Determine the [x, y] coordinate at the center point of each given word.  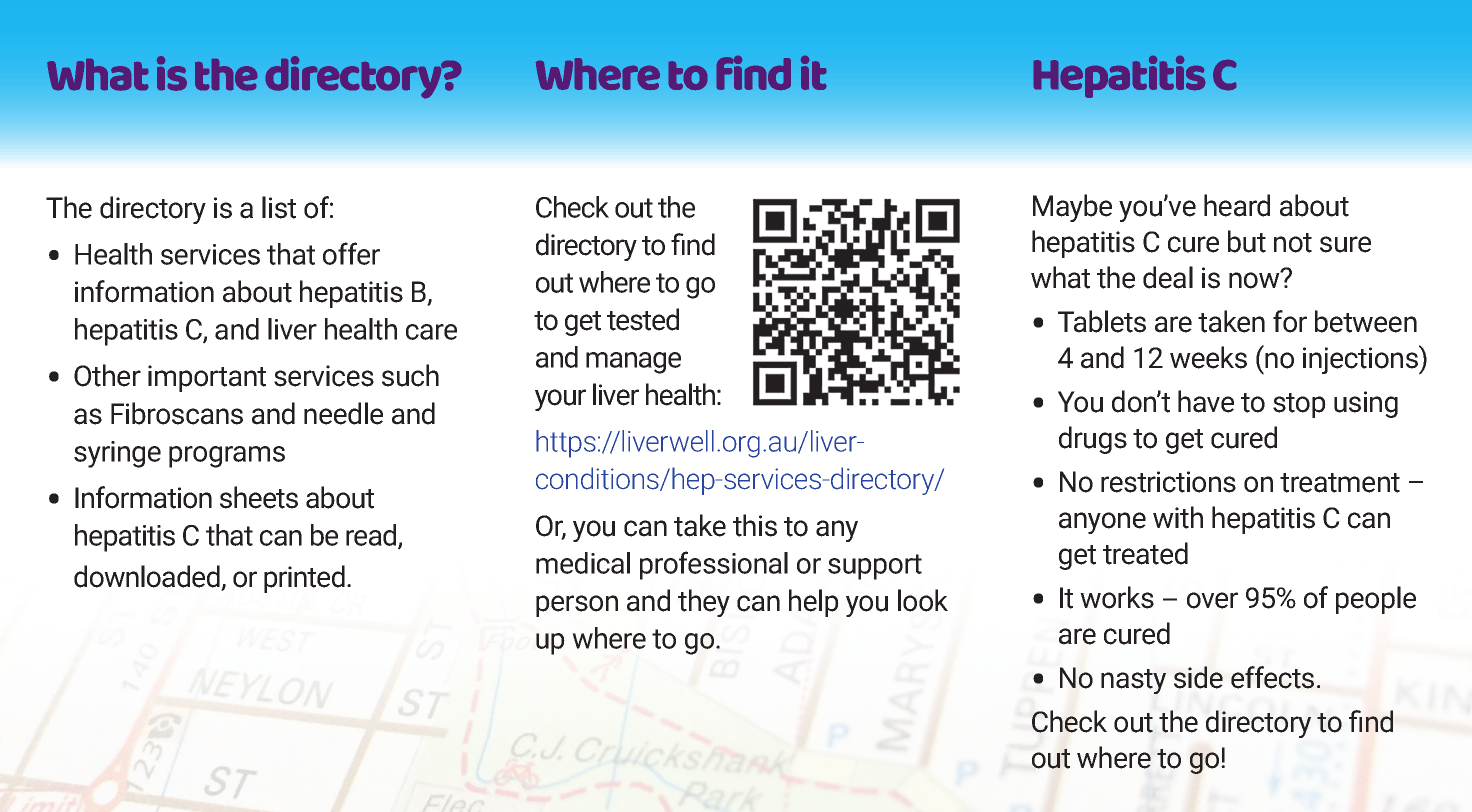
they [704, 603]
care [431, 332]
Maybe [1072, 208]
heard [1237, 205]
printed [304, 579]
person [577, 606]
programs [227, 457]
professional [714, 565]
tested [643, 319]
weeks [1208, 357]
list [279, 207]
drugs [1093, 440]
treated [1145, 553]
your [560, 400]
